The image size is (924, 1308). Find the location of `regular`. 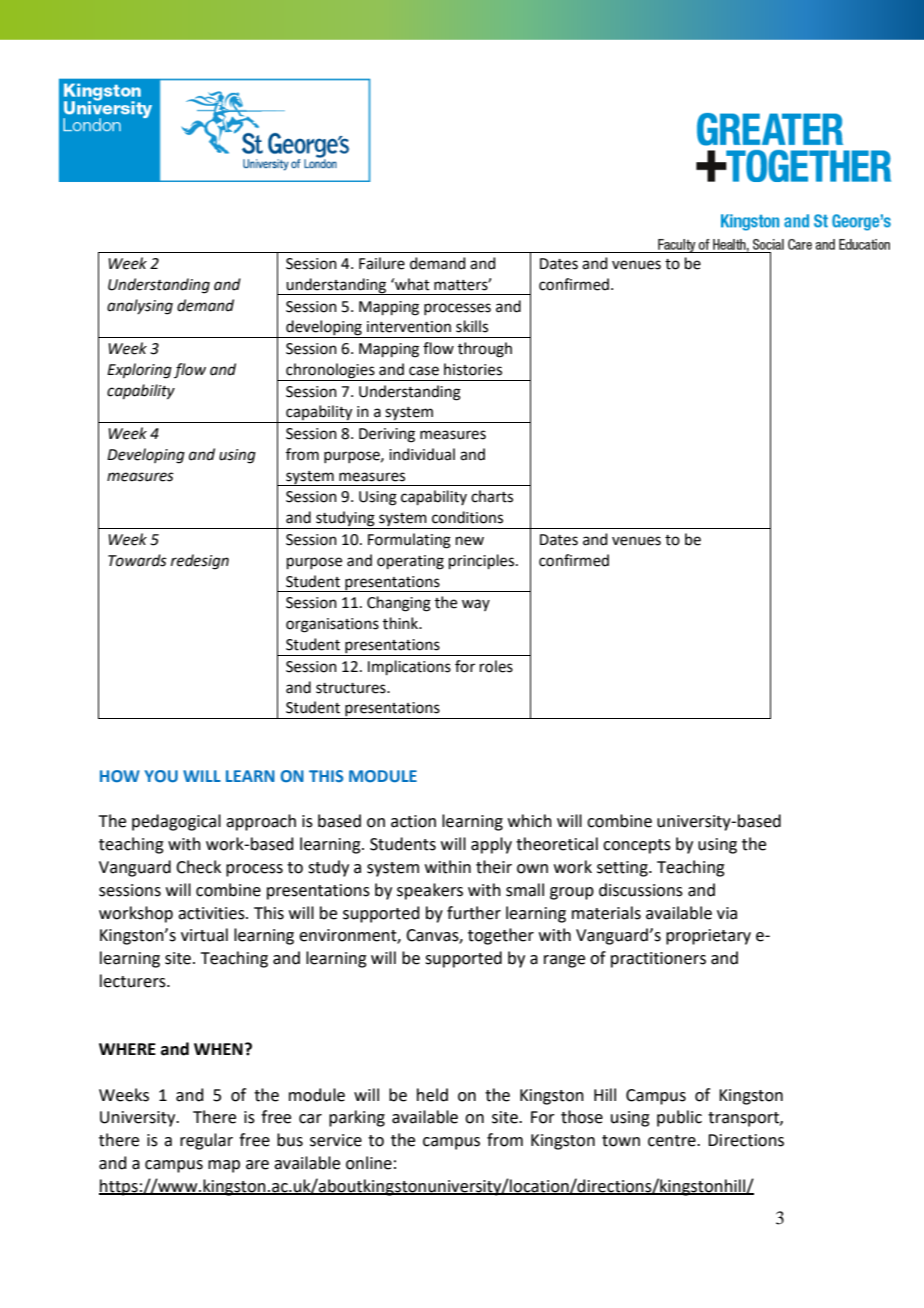

regular is located at coordinates (206, 1141).
